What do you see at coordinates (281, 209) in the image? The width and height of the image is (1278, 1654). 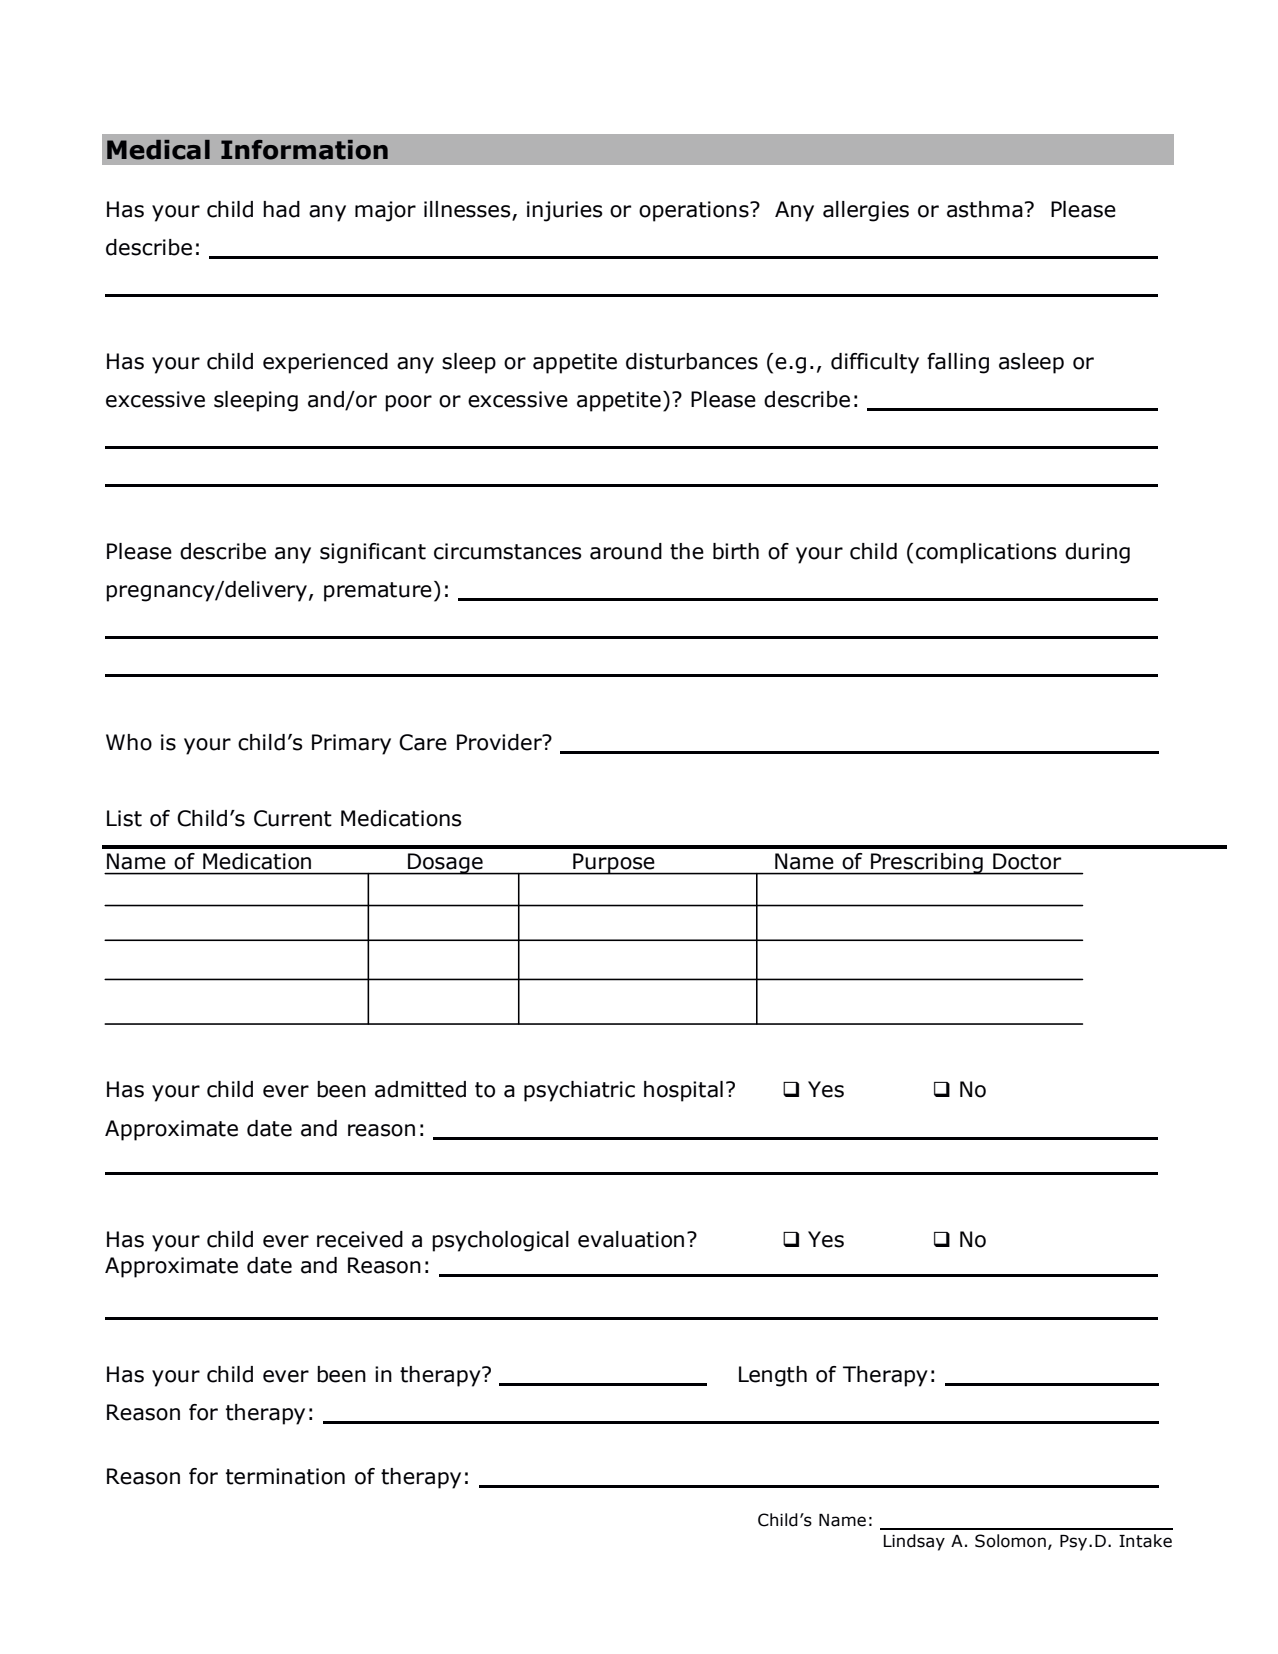 I see `had` at bounding box center [281, 209].
